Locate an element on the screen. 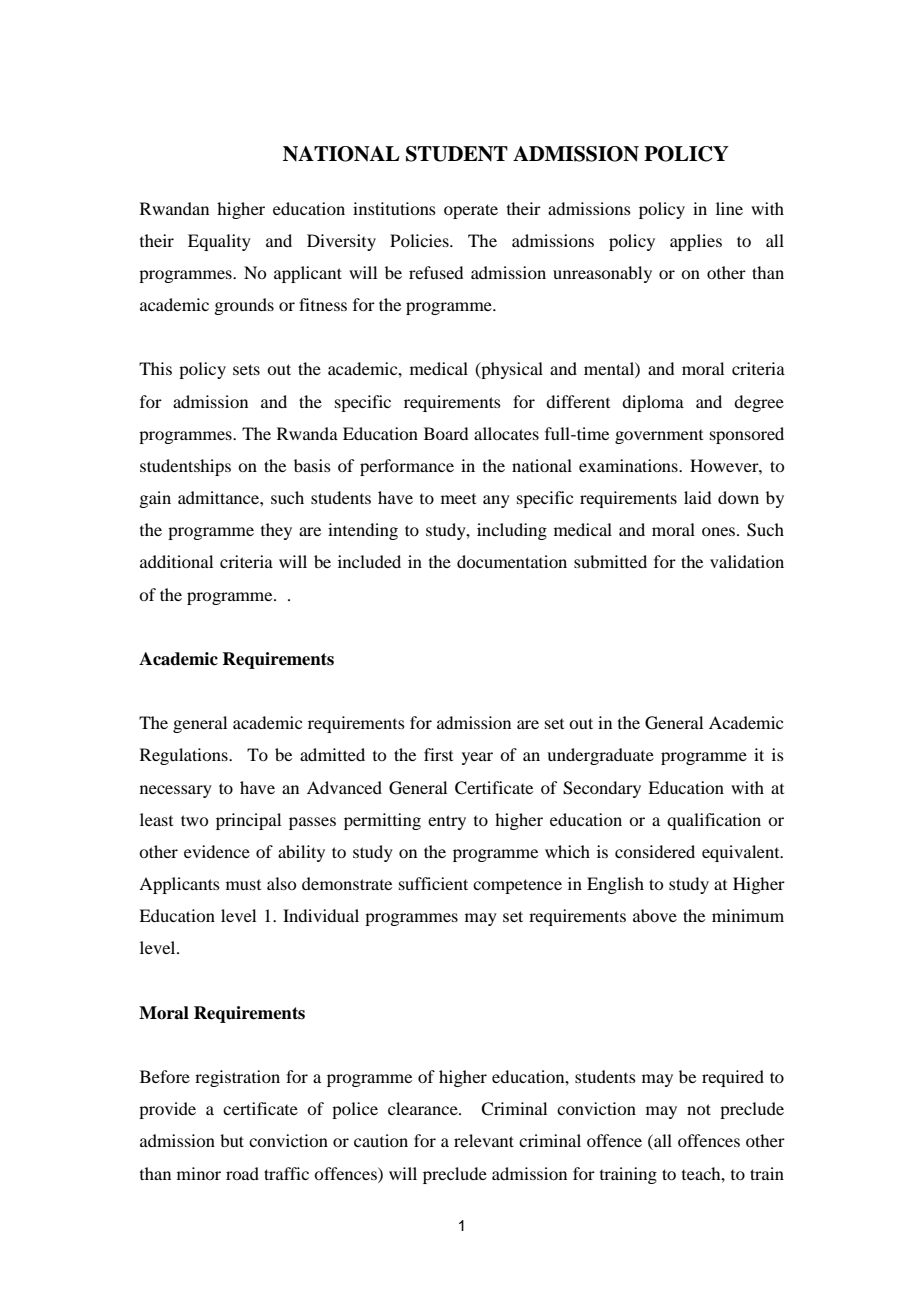 The width and height of the screenshot is (924, 1308). but is located at coordinates (232, 1140).
